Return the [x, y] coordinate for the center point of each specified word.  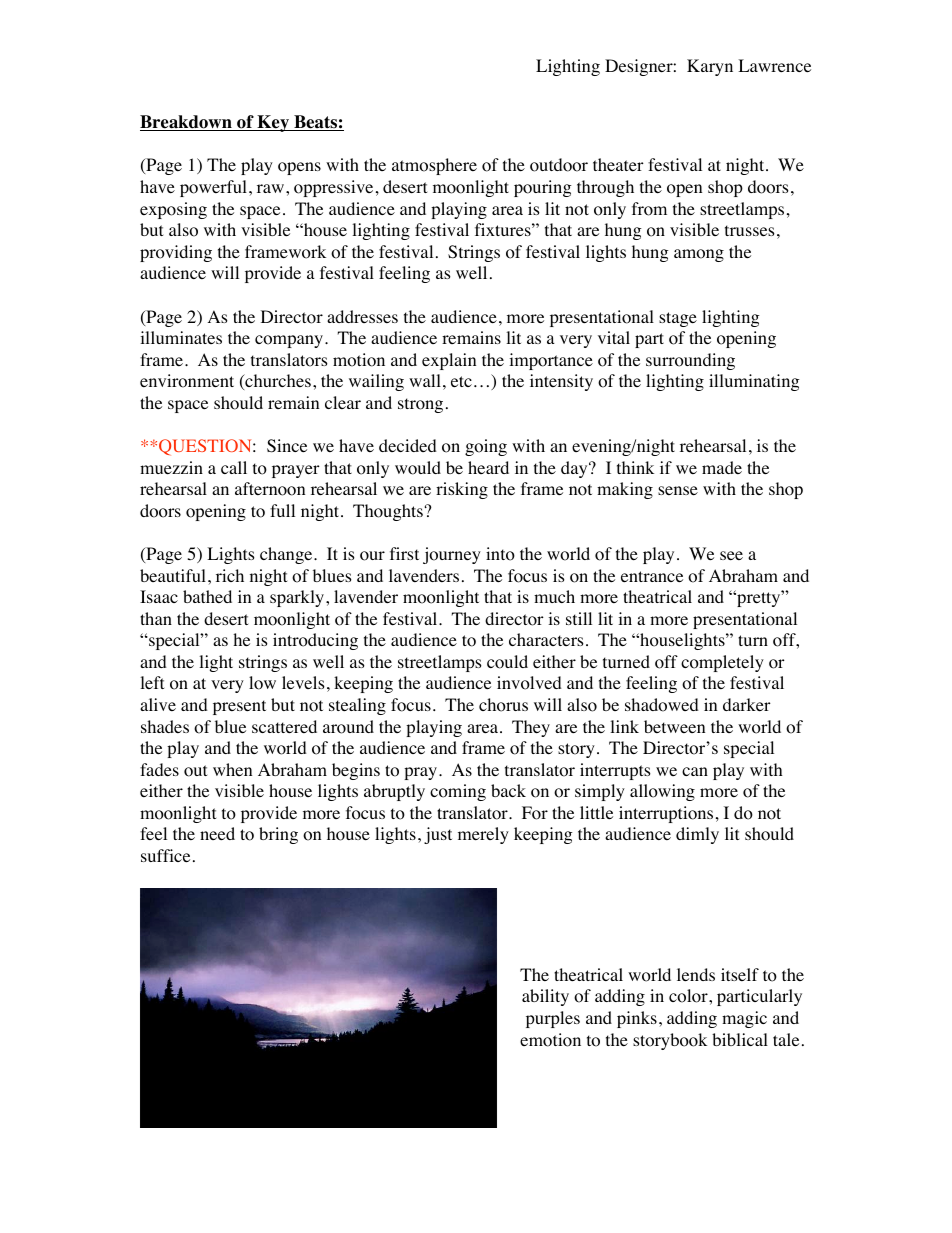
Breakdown [187, 123]
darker [747, 704]
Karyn [710, 67]
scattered [284, 726]
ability [545, 997]
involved [529, 683]
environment [187, 381]
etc [461, 381]
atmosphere [434, 166]
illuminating [754, 382]
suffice [165, 855]
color [689, 996]
